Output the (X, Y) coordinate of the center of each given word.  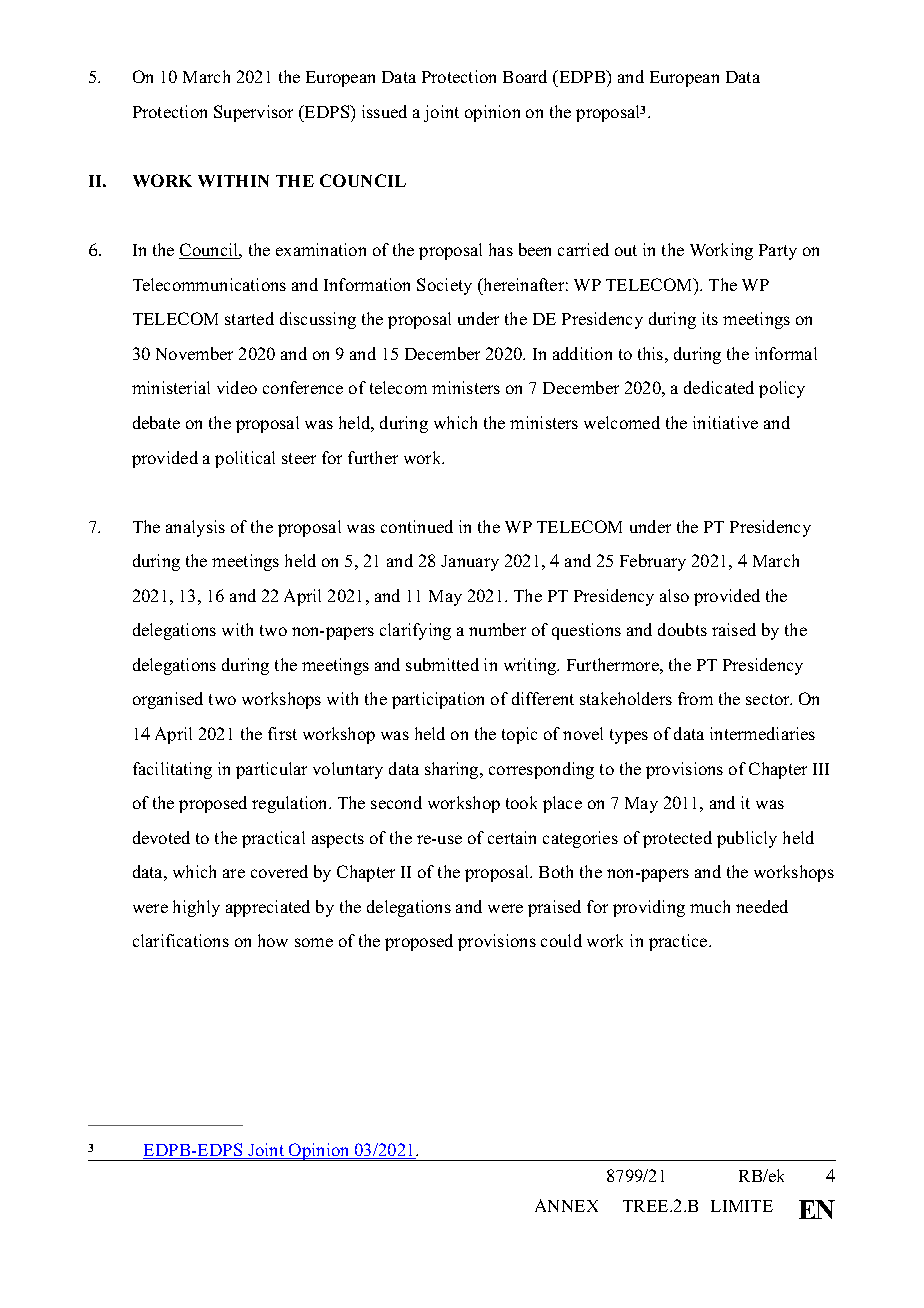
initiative (725, 422)
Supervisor (253, 113)
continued (417, 526)
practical (273, 839)
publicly (747, 839)
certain (512, 837)
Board (525, 76)
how (273, 940)
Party (778, 252)
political (245, 459)
